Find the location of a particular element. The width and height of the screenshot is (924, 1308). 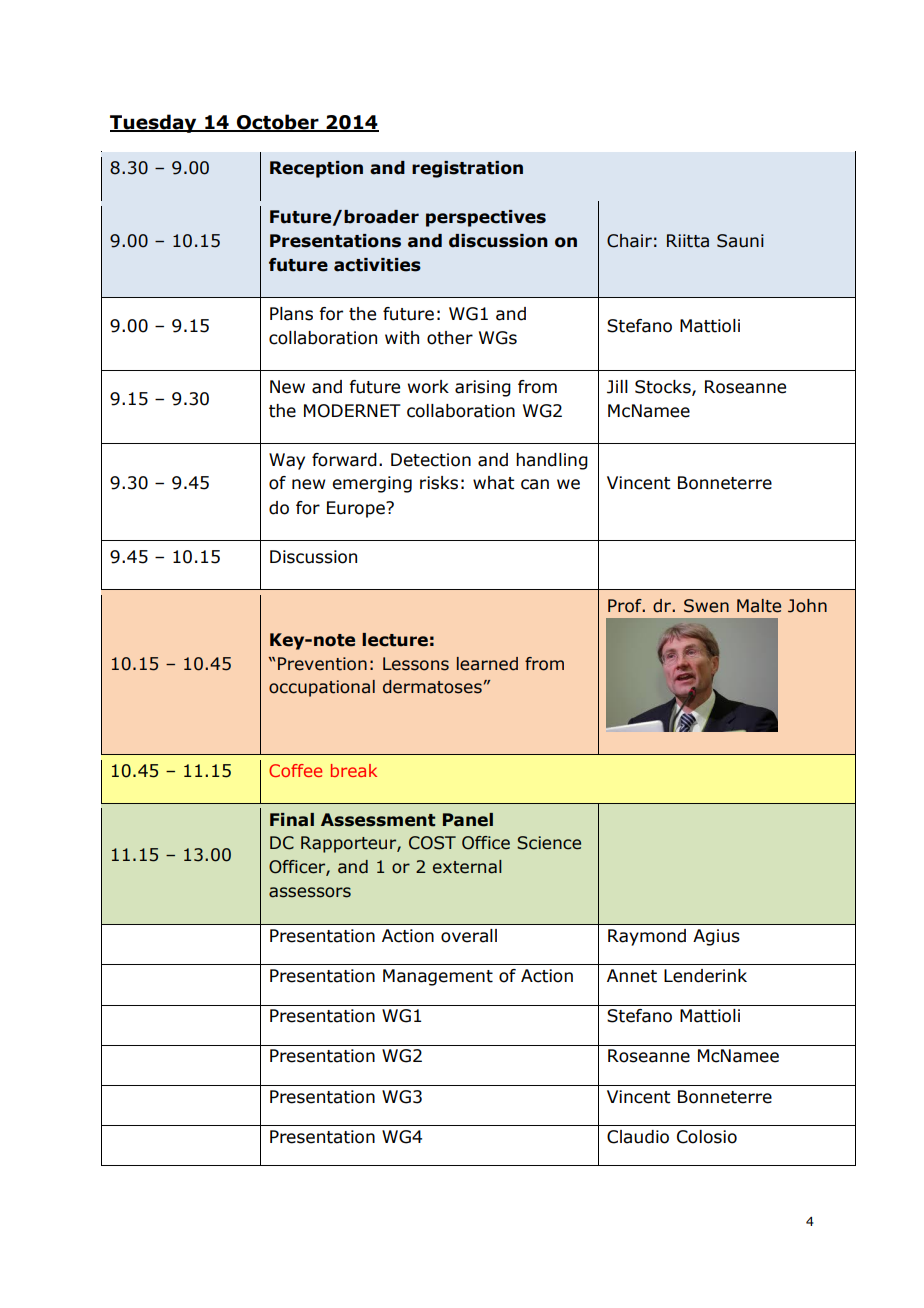

Malte is located at coordinates (759, 606).
